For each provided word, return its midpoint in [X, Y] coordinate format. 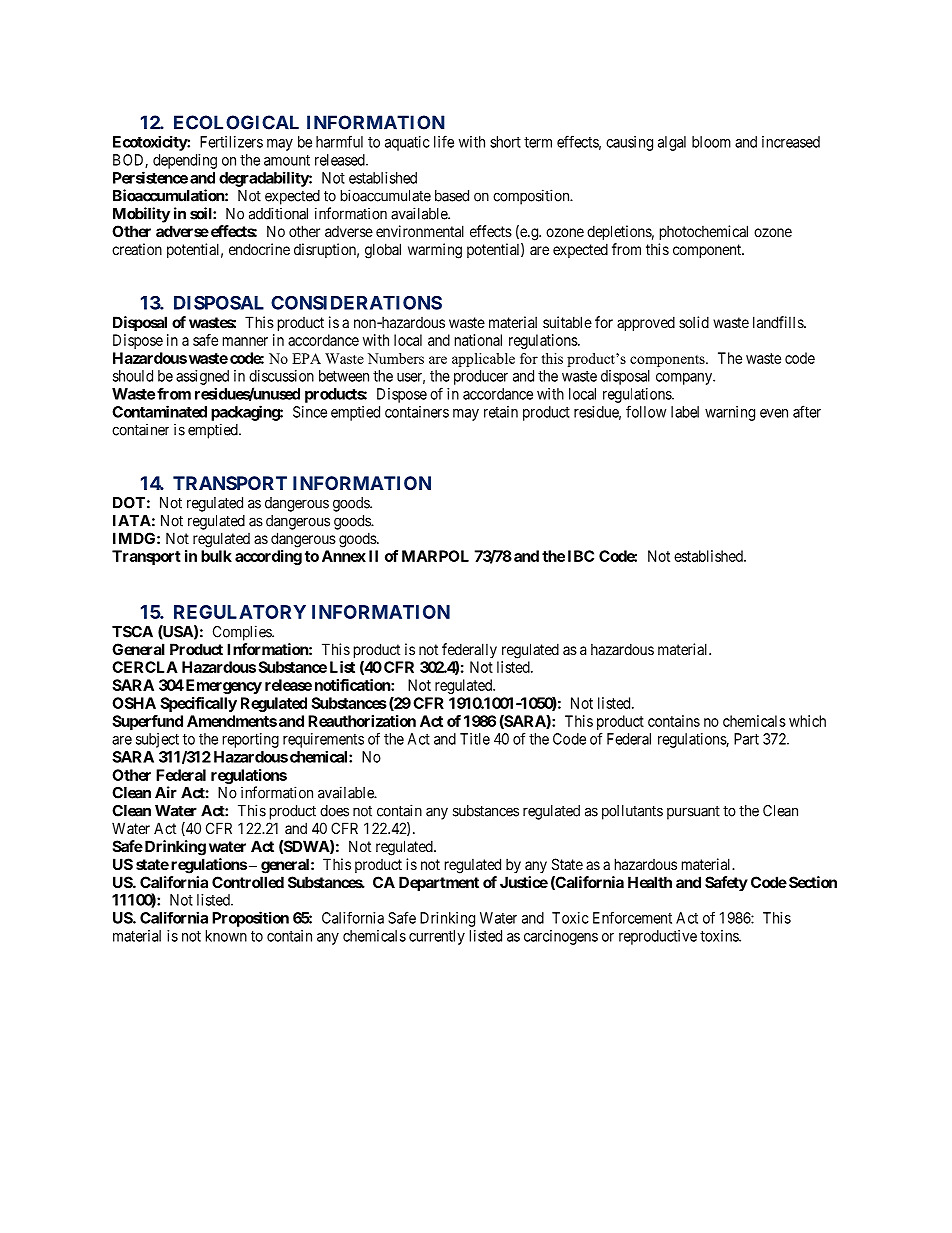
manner [245, 341]
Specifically [198, 704]
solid [694, 322]
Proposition [250, 919]
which [807, 721]
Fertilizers [231, 142]
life [444, 141]
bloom [711, 142]
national [478, 340]
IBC [581, 556]
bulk [216, 556]
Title [475, 739]
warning [730, 413]
